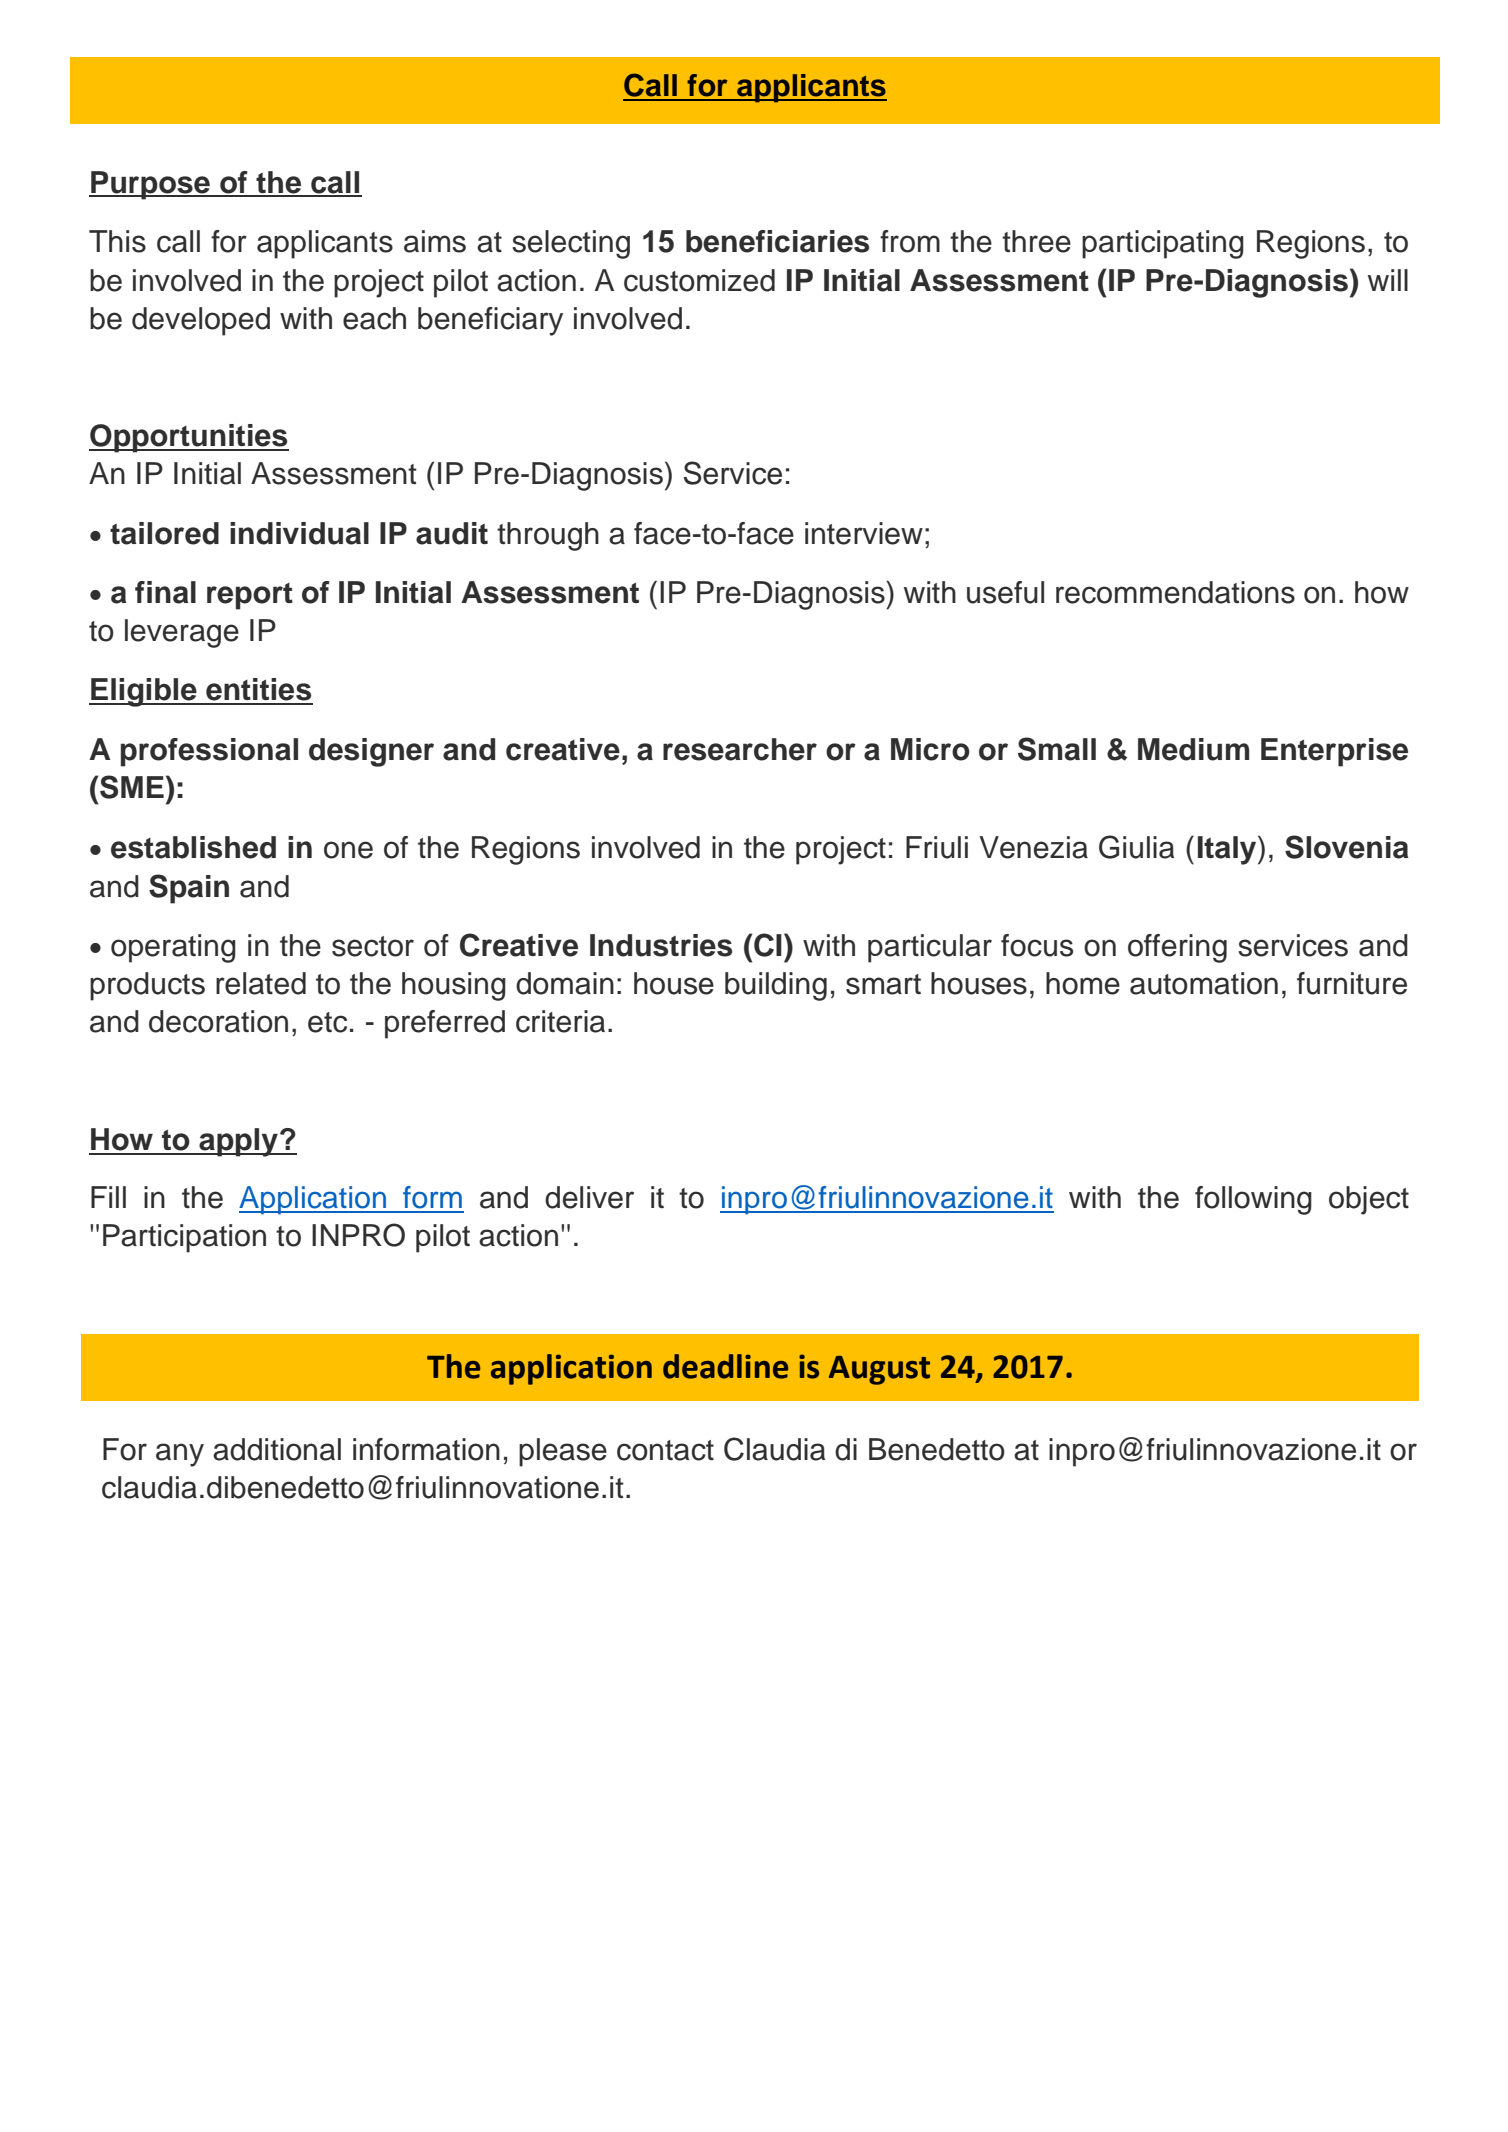 Image resolution: width=1508 pixels, height=2132 pixels. I want to click on deliver, so click(589, 1197).
